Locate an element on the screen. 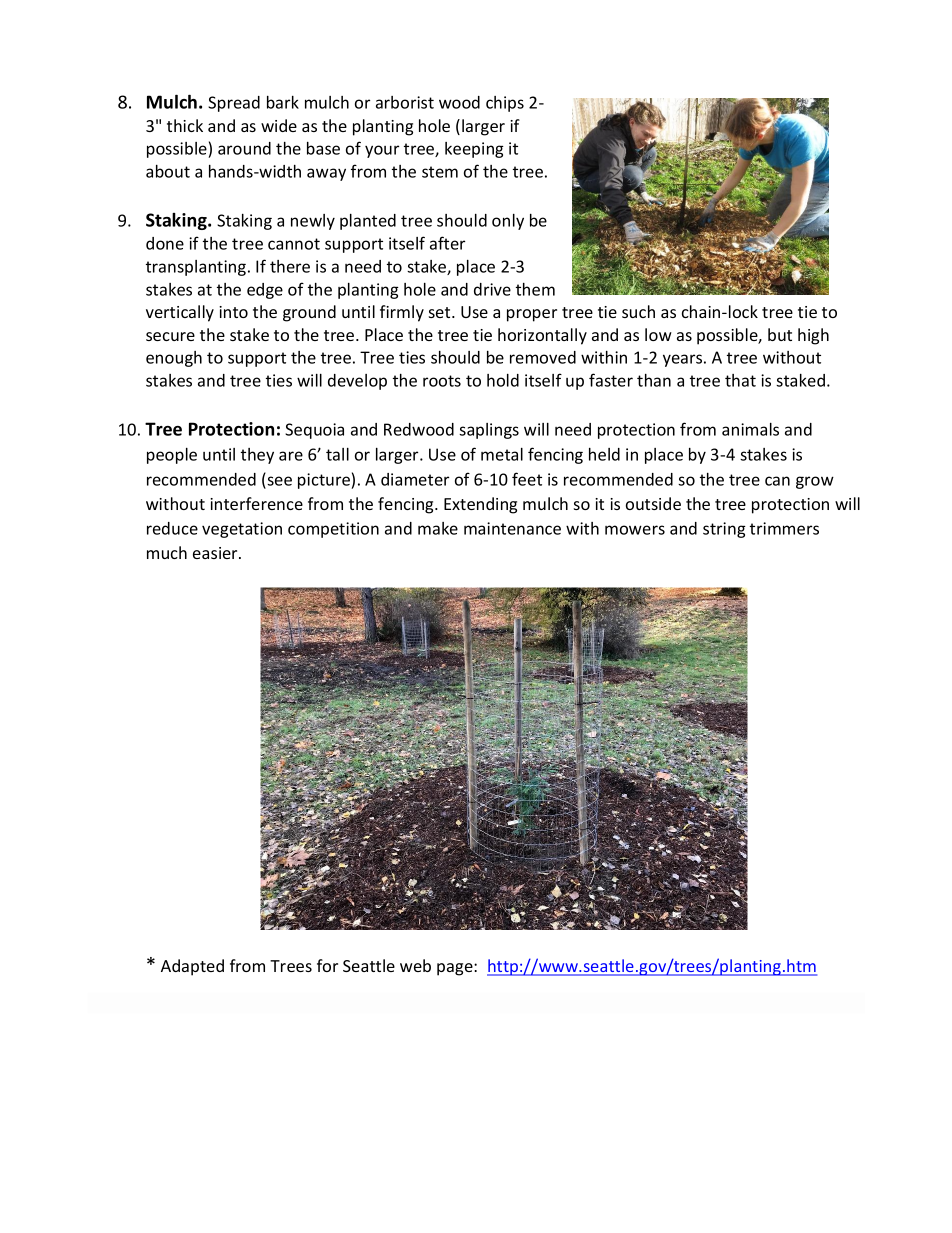 Image resolution: width=952 pixels, height=1233 pixels. around is located at coordinates (244, 148).
